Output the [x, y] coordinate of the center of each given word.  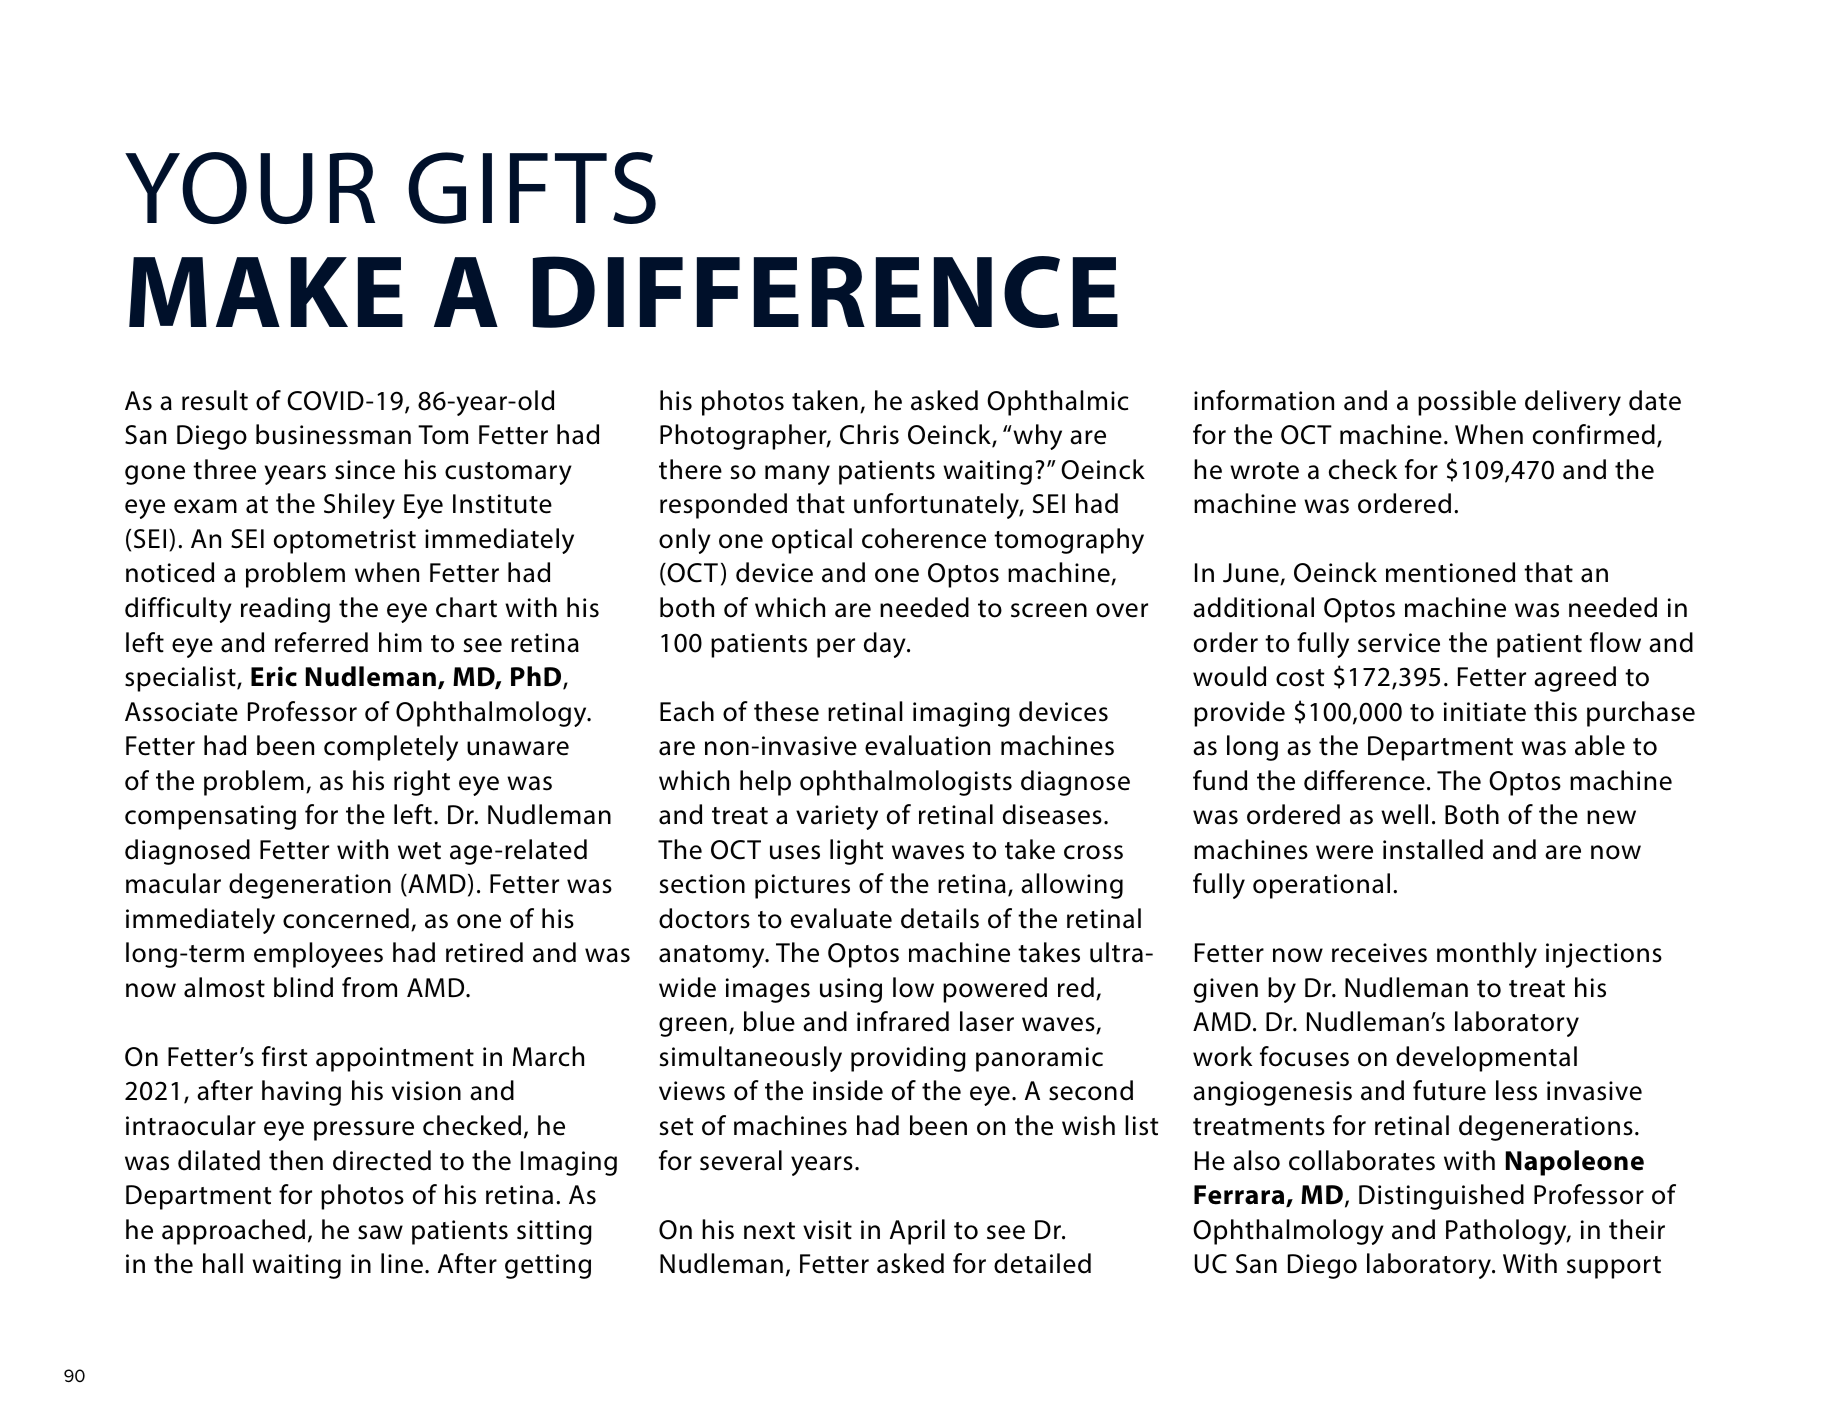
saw [380, 1232]
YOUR [250, 188]
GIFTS [532, 188]
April [917, 1232]
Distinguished [1441, 1197]
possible [1467, 403]
